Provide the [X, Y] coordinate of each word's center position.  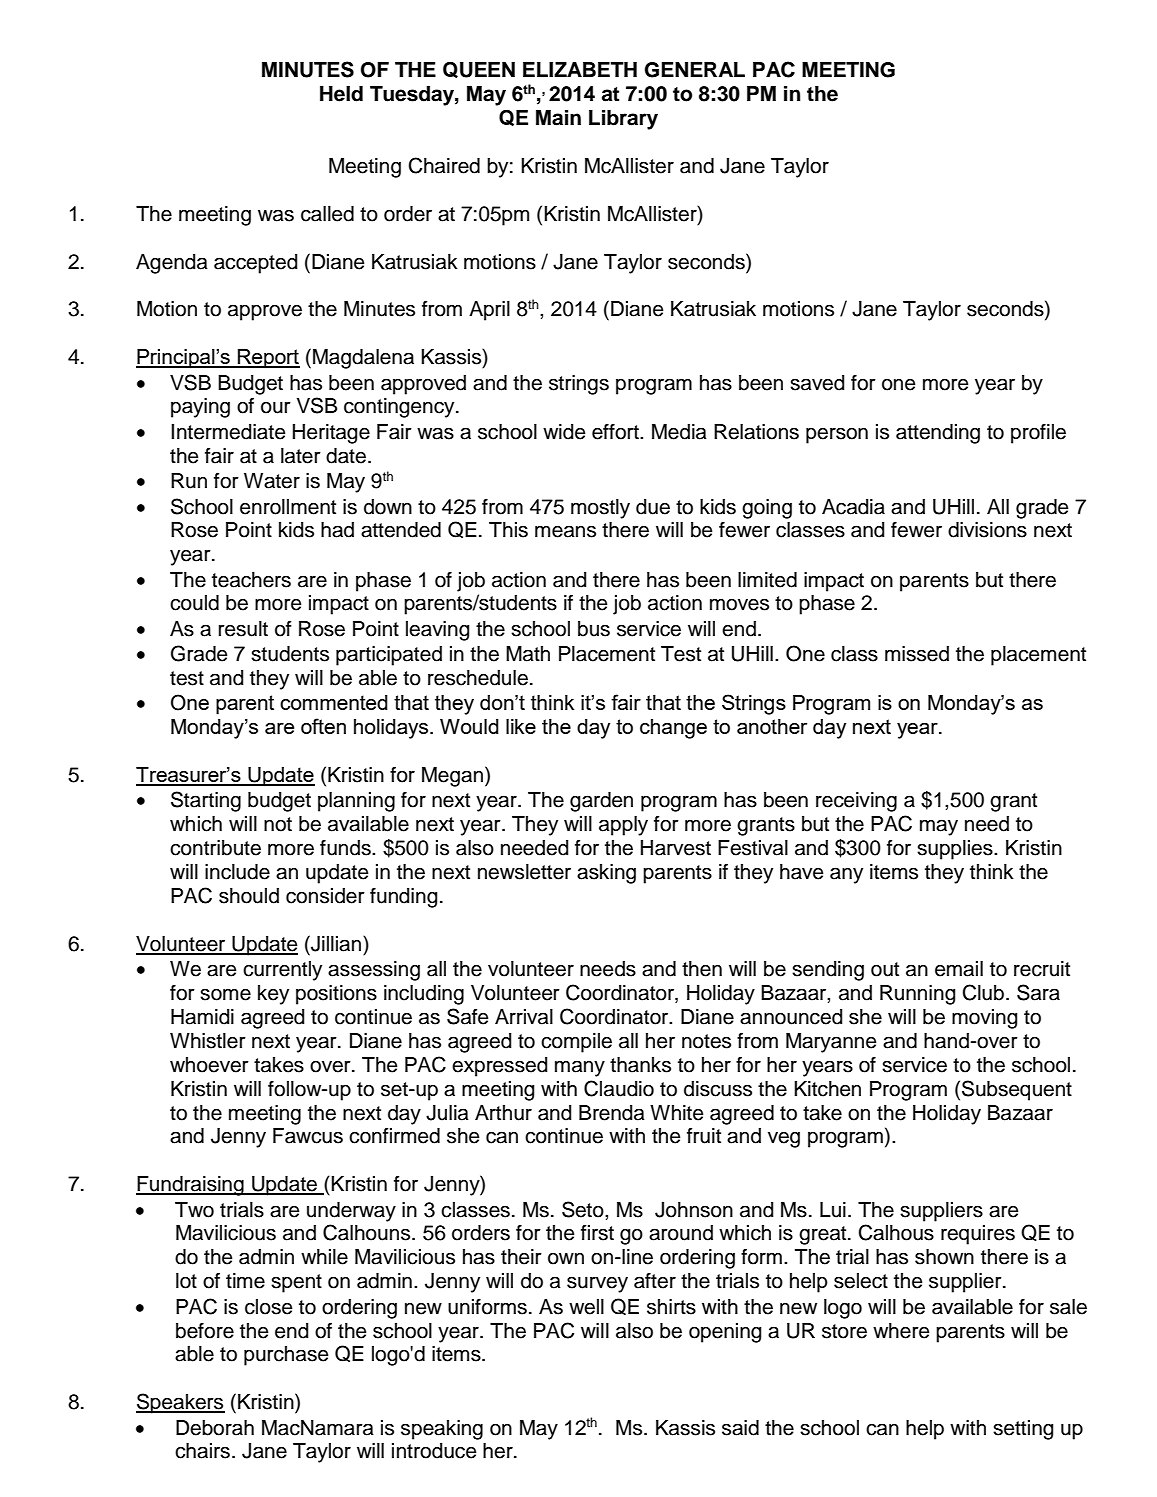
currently [282, 971]
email [959, 969]
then [702, 969]
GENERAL [695, 70]
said [740, 1428]
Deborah [215, 1428]
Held [341, 94]
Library [623, 120]
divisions [987, 530]
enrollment [288, 507]
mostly [600, 509]
